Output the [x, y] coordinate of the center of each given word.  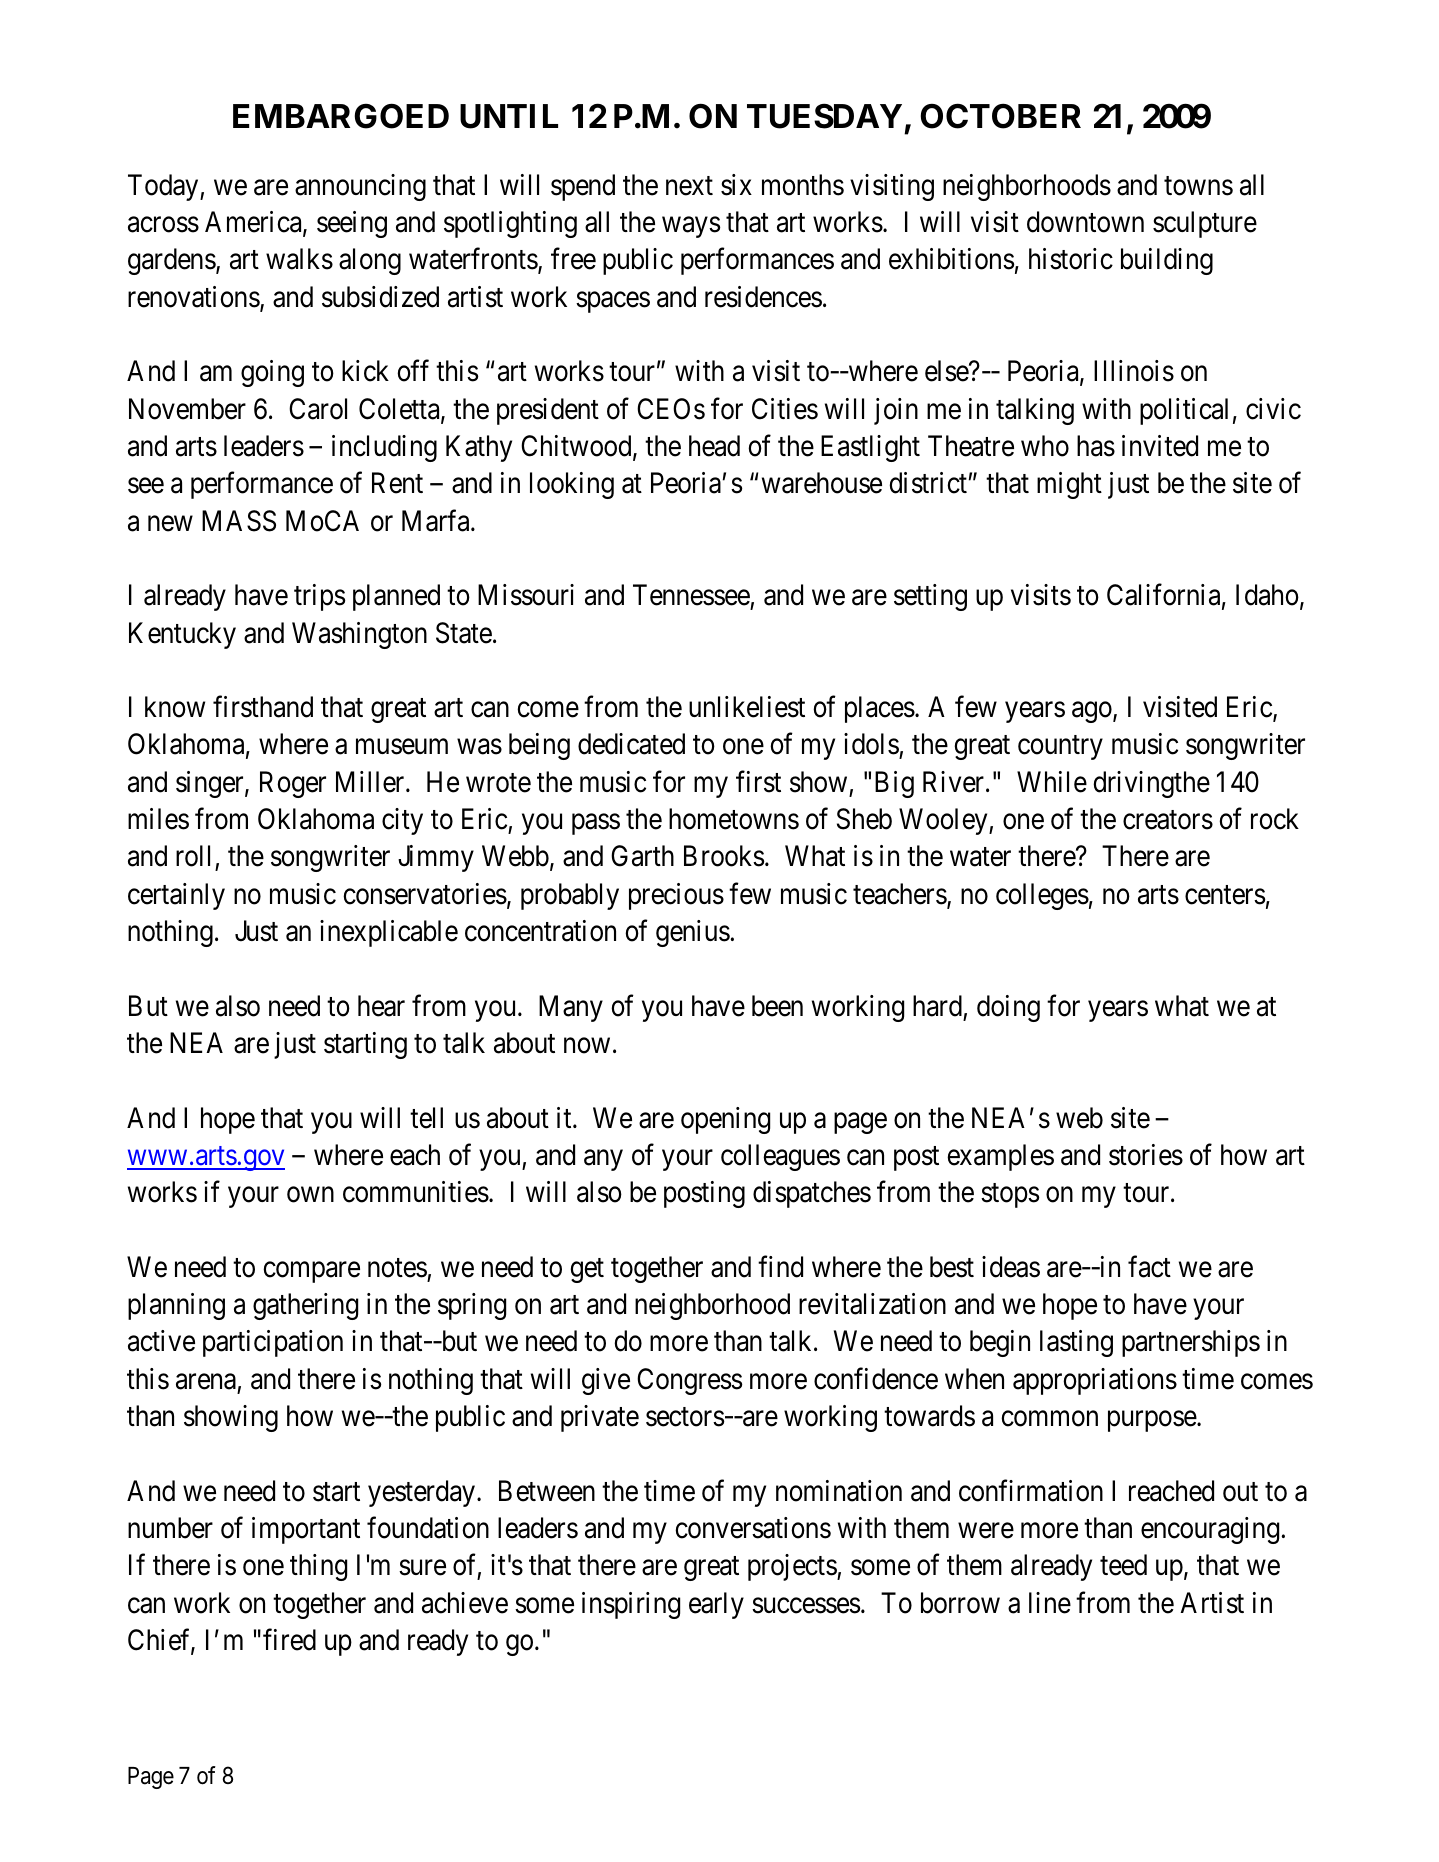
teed [1123, 1565]
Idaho [1267, 595]
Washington [359, 635]
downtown [1085, 222]
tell [426, 1118]
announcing [360, 187]
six [736, 185]
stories [1146, 1155]
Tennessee [691, 595]
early [716, 1605]
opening [725, 1120]
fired [289, 1640]
